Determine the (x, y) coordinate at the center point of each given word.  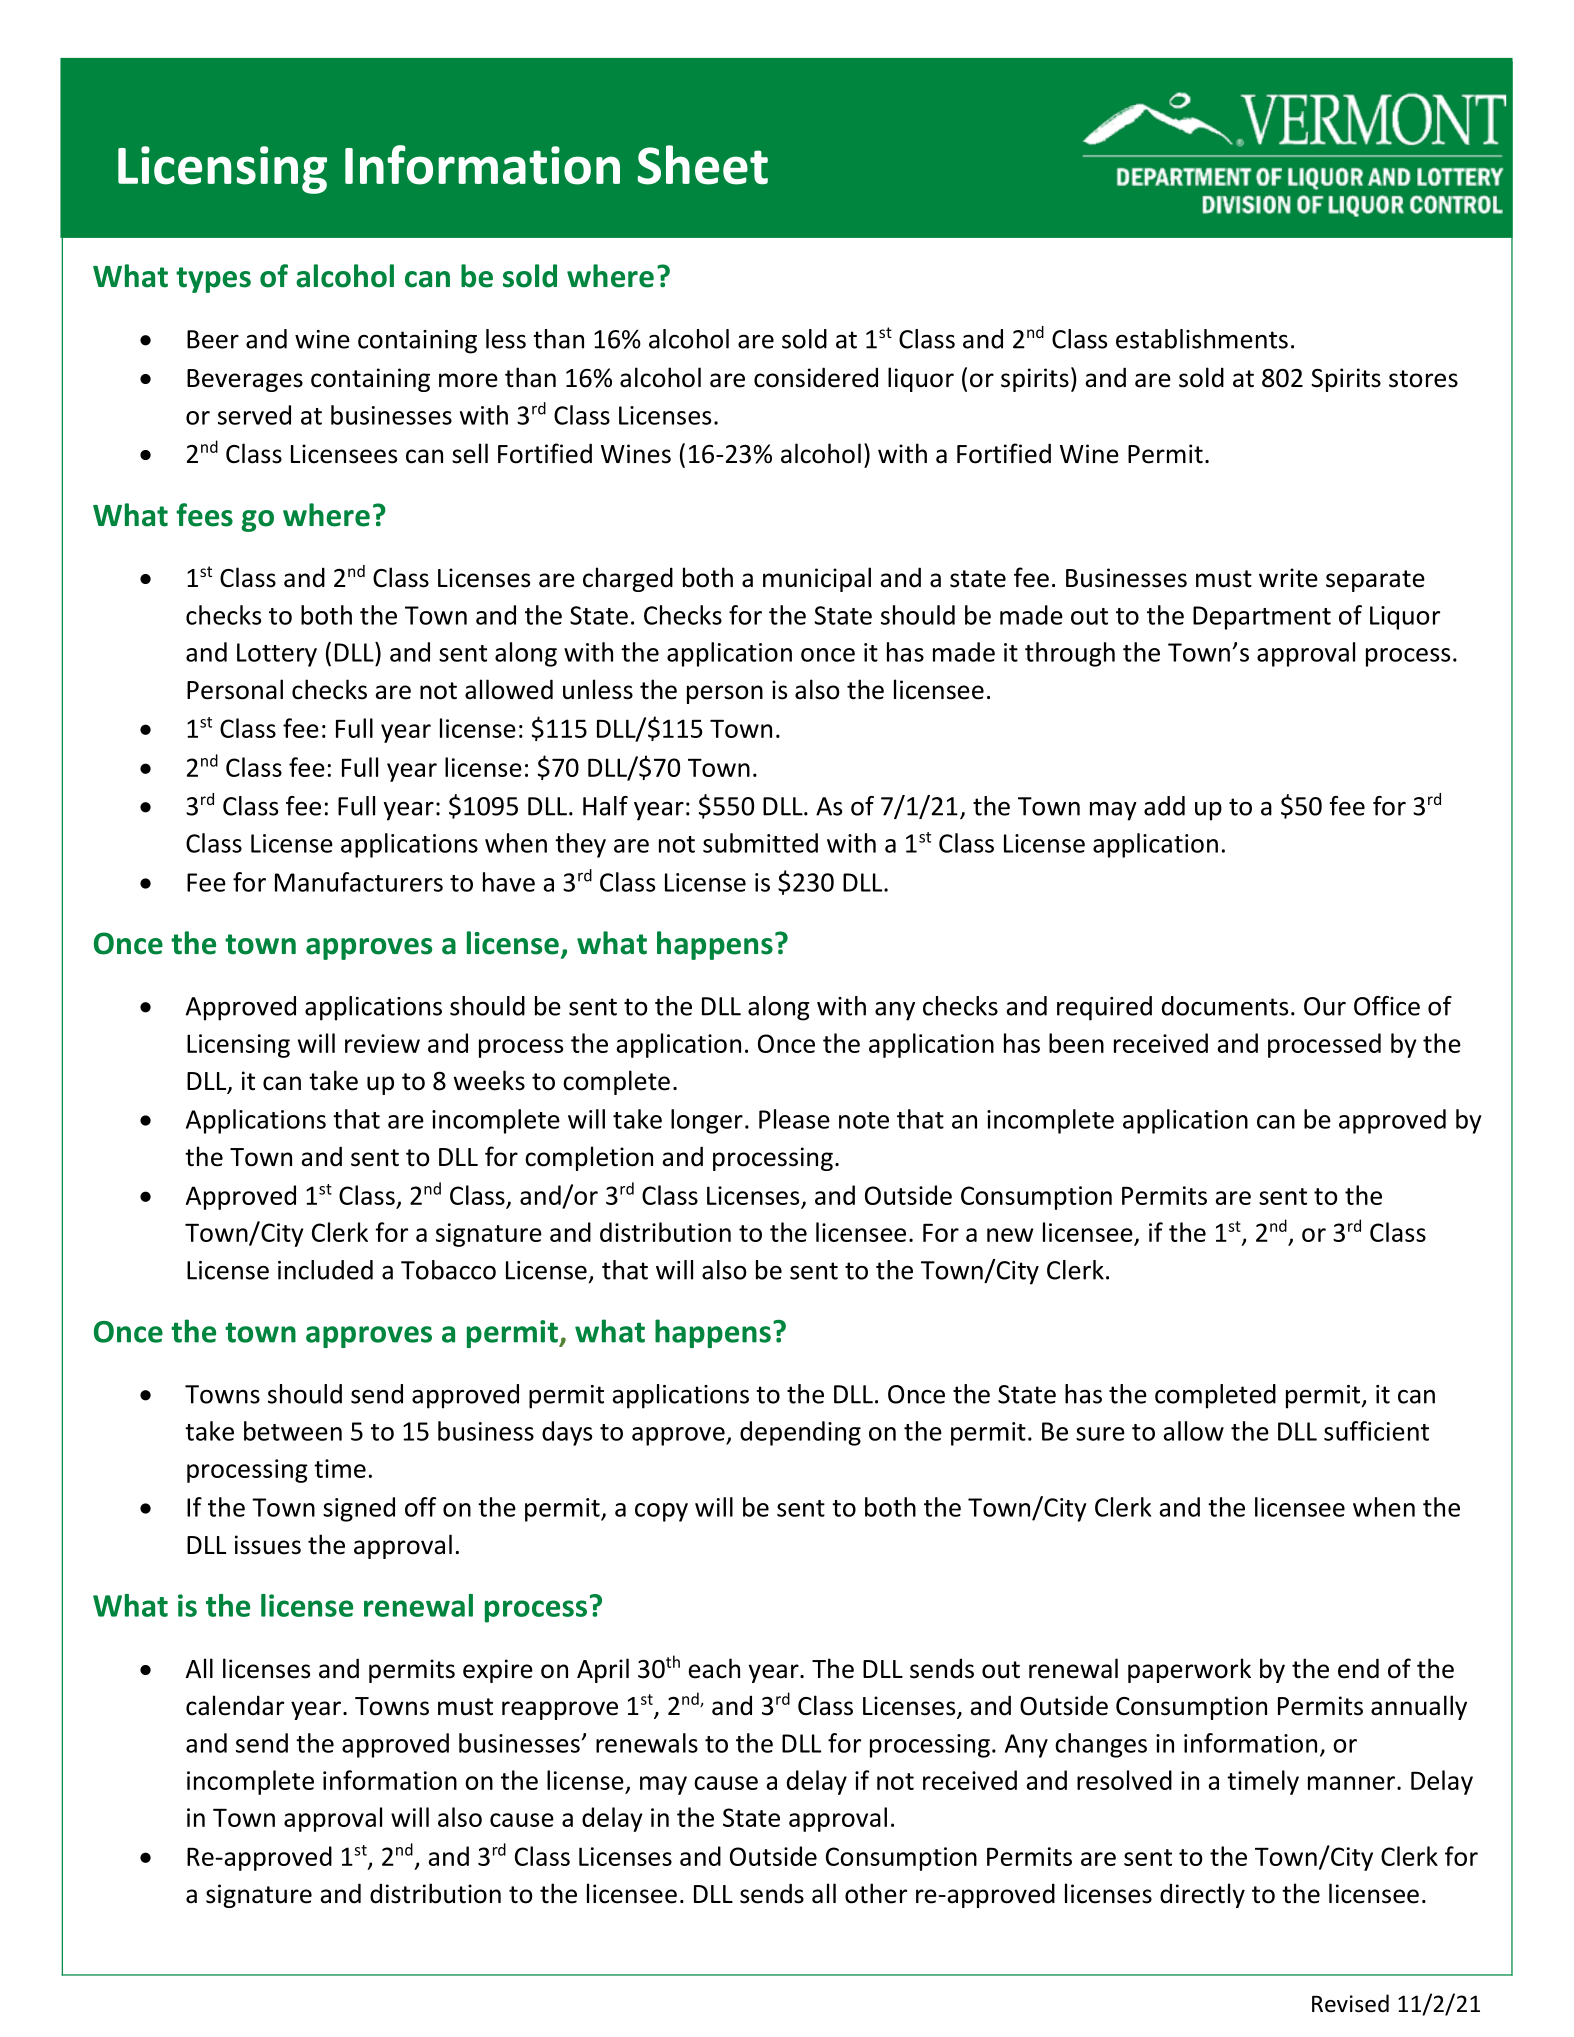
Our (1325, 1006)
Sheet (702, 165)
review (382, 1043)
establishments (1202, 339)
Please (794, 1119)
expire (498, 1671)
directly (1202, 1895)
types (213, 280)
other (876, 1893)
